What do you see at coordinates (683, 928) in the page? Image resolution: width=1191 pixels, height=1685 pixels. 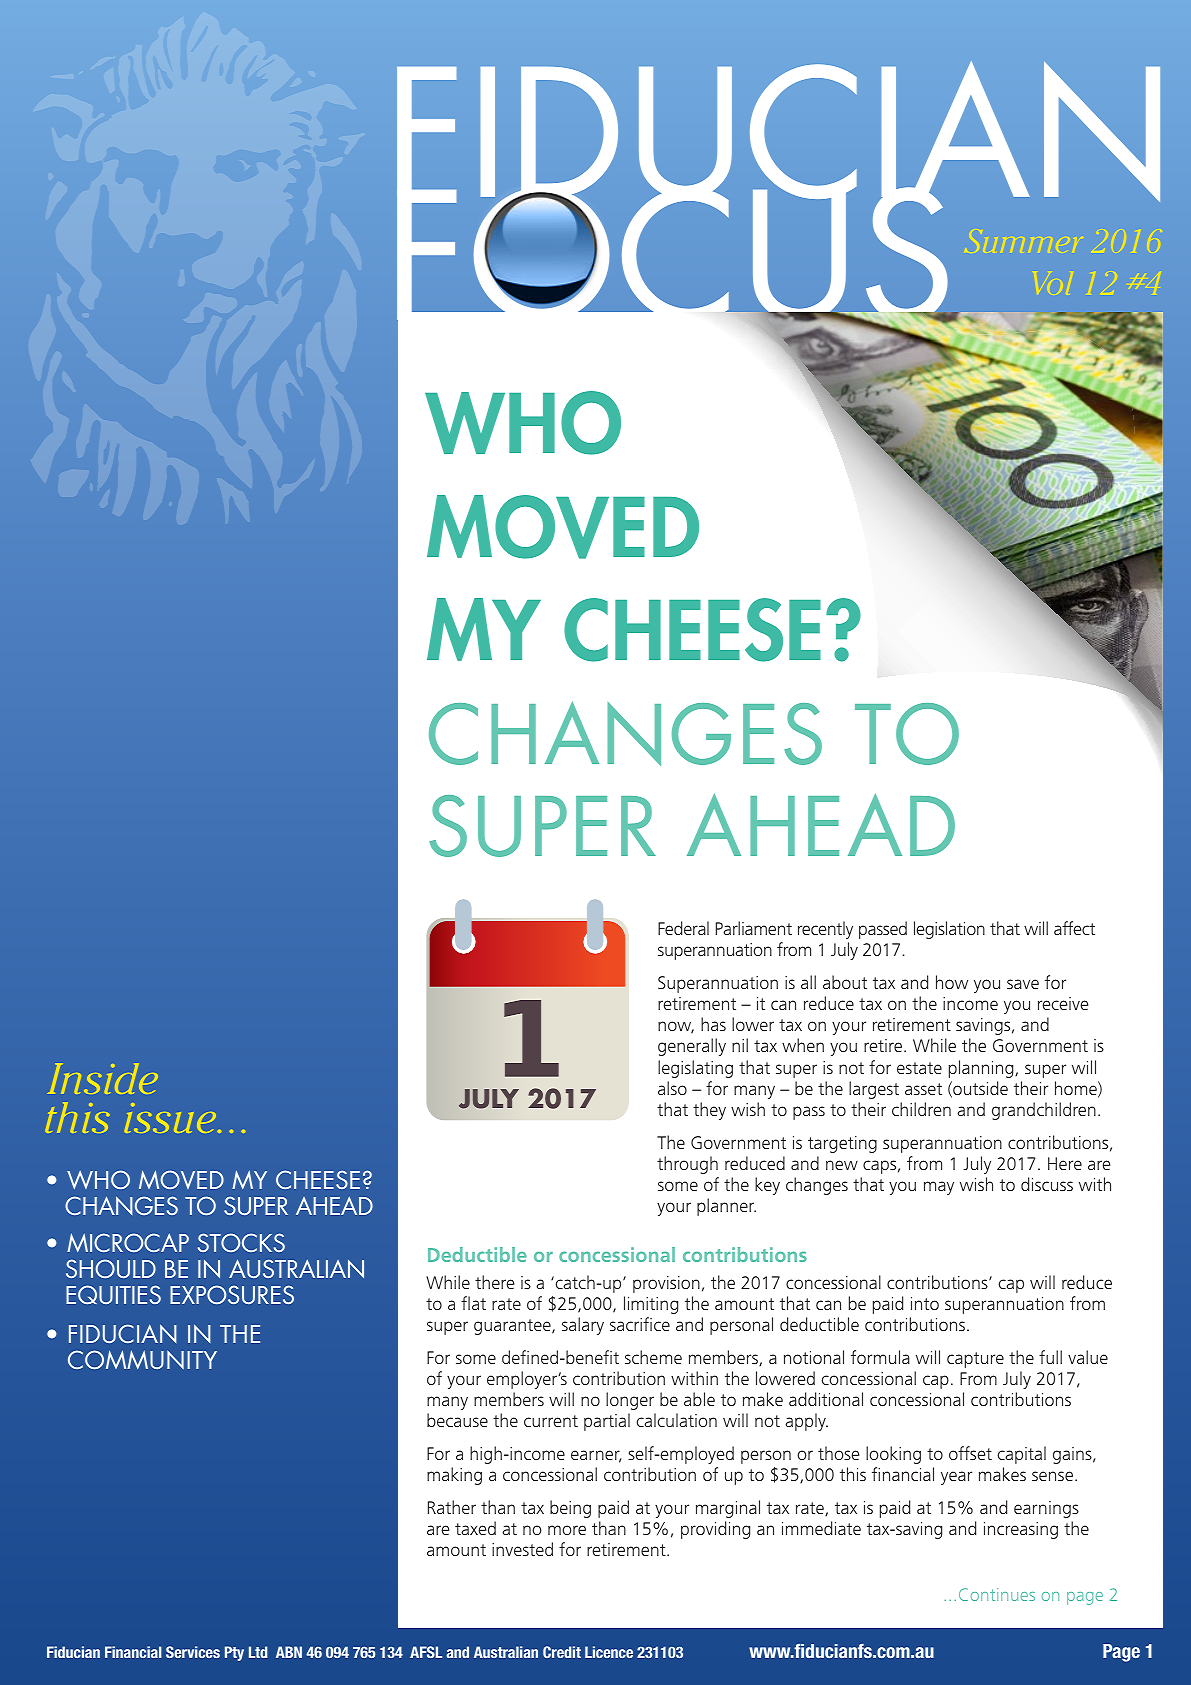 I see `Federal` at bounding box center [683, 928].
